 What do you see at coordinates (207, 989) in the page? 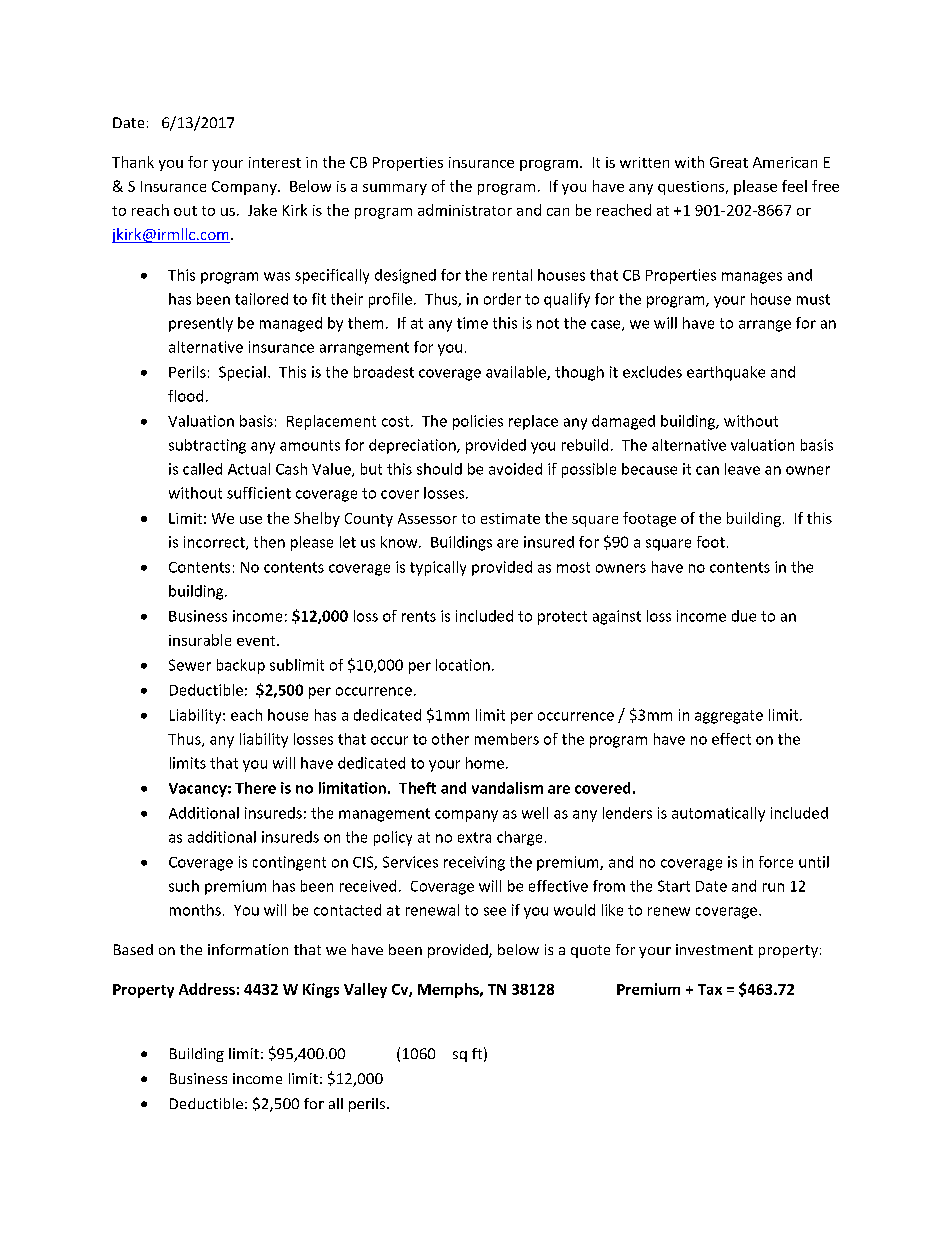
I see `Address` at bounding box center [207, 989].
